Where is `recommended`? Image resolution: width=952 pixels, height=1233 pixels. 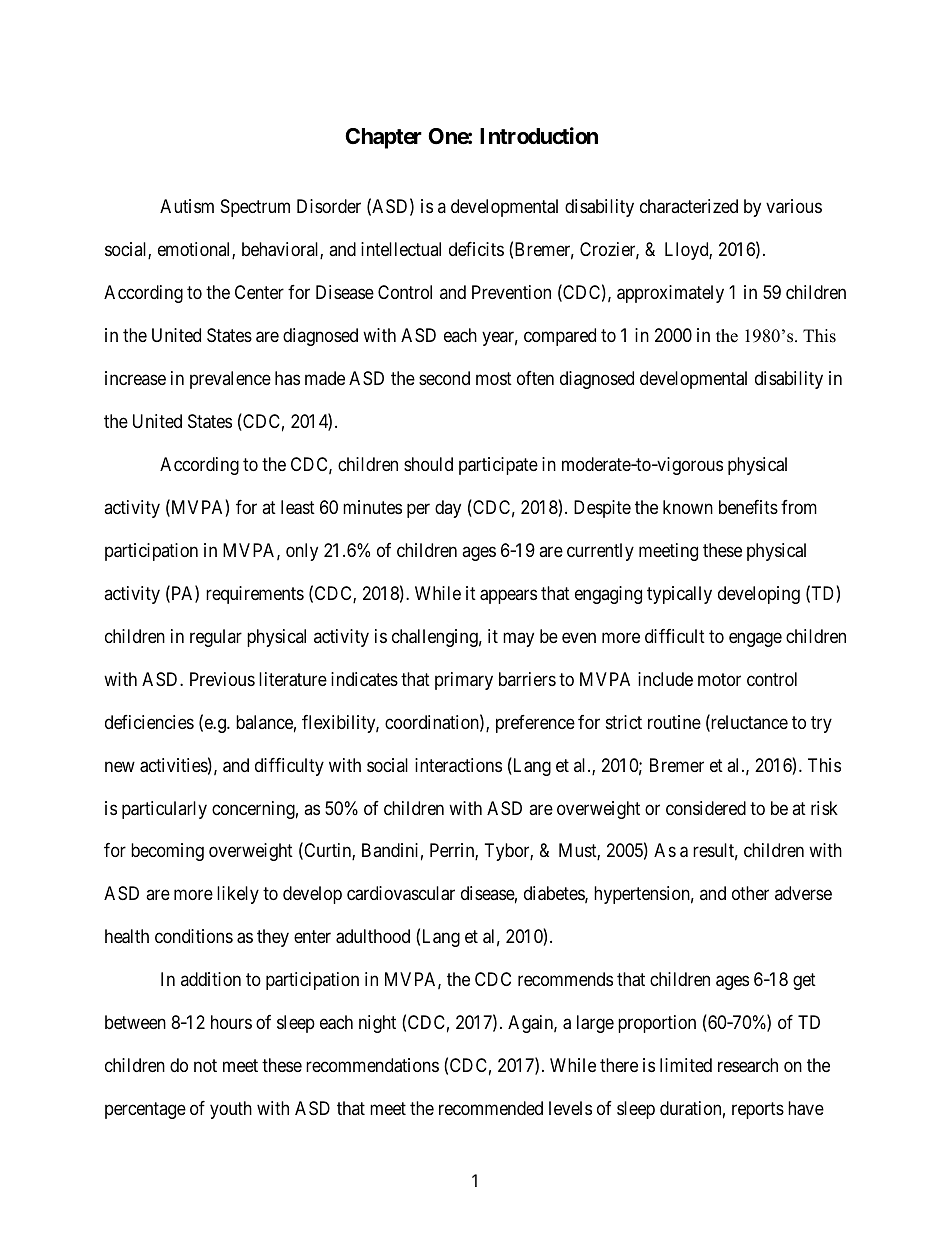 recommended is located at coordinates (491, 1108).
